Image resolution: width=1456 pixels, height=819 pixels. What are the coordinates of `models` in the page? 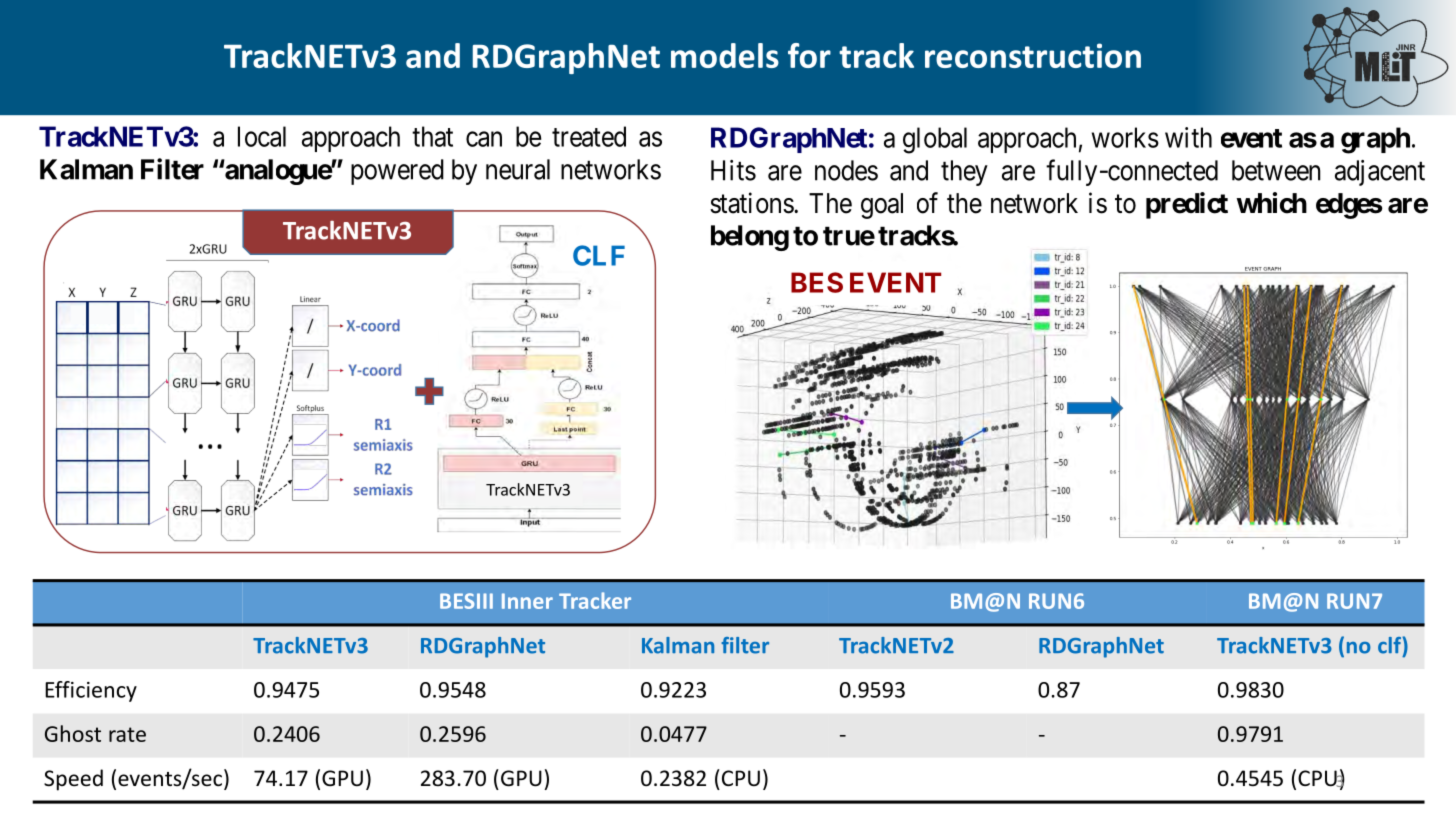 It's located at (725, 55).
